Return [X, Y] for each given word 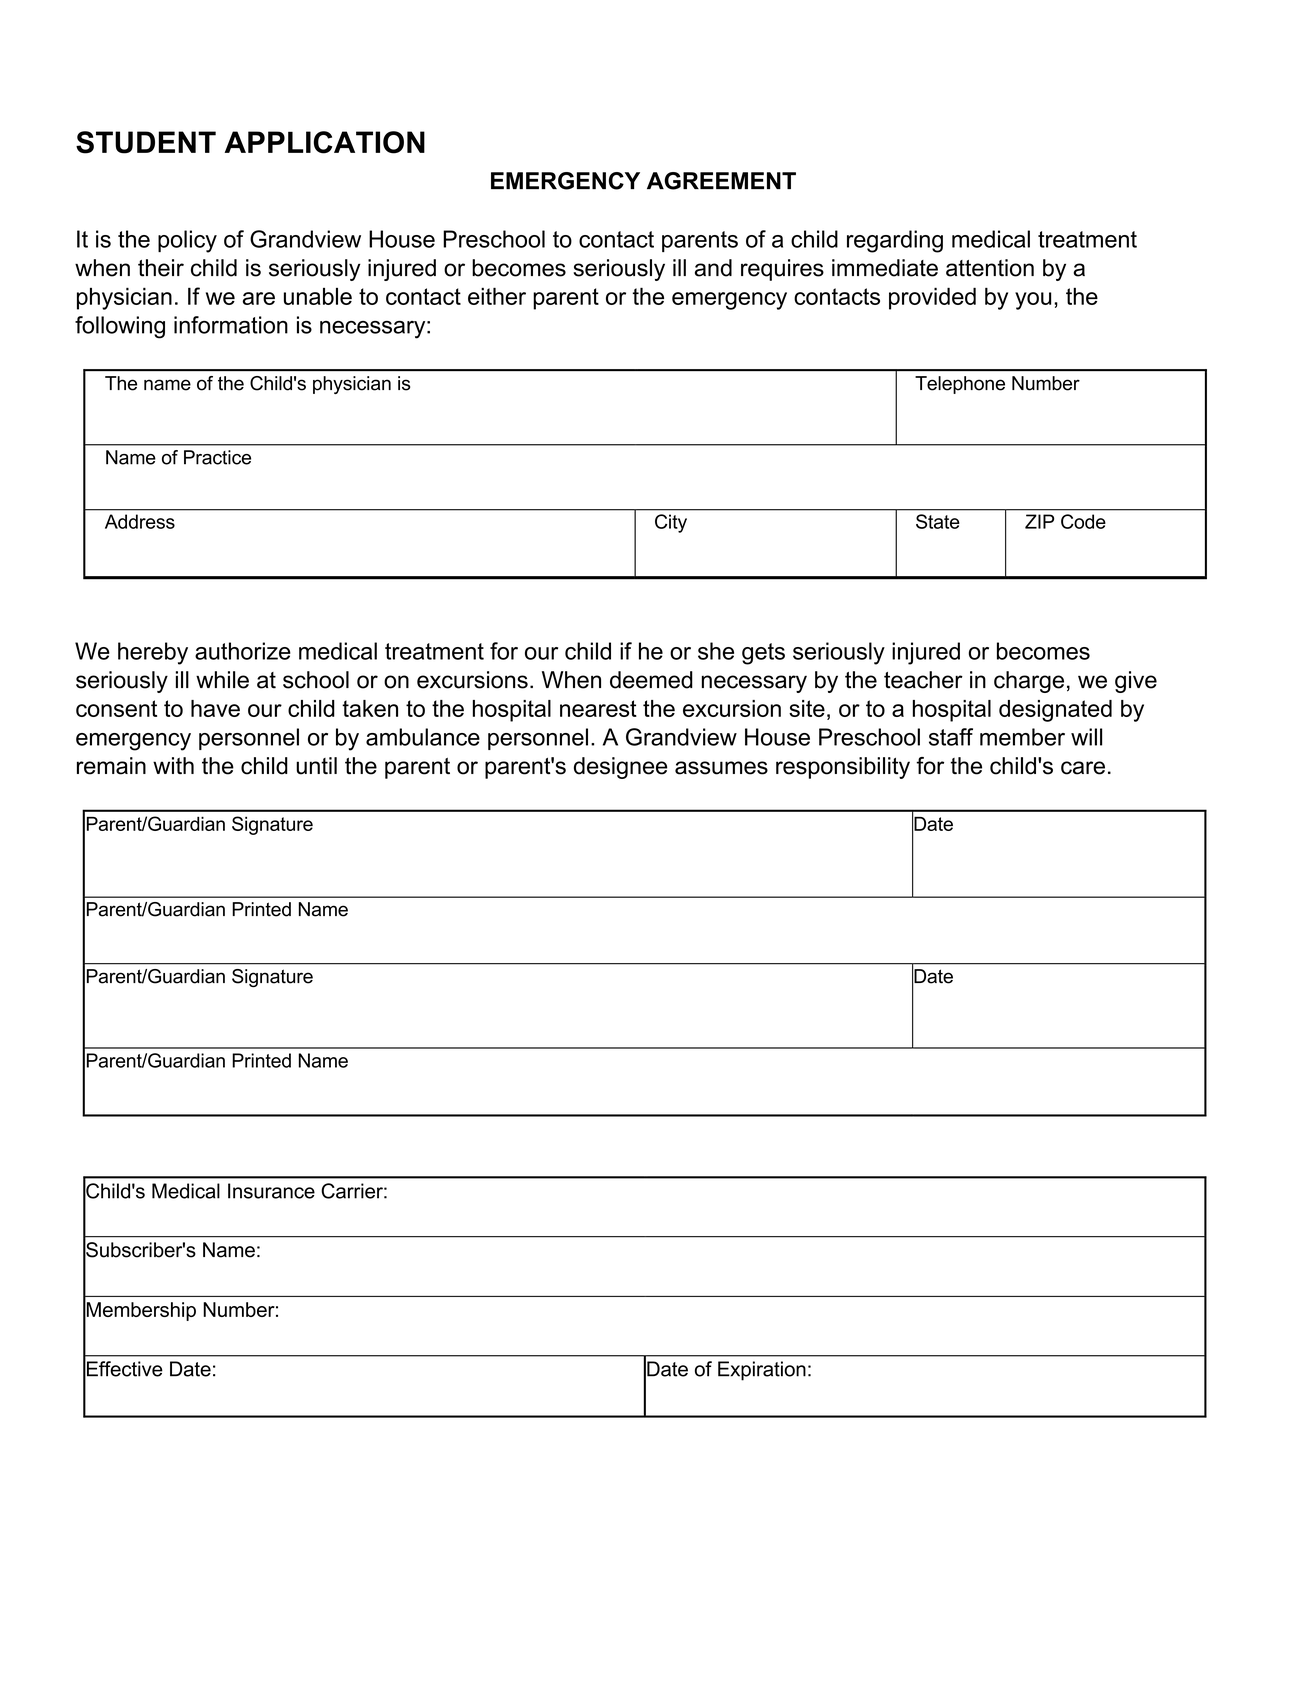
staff [951, 737]
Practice [217, 457]
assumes [721, 768]
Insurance [271, 1191]
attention [990, 268]
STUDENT [146, 142]
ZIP [1039, 521]
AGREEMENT [721, 181]
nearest [598, 708]
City [671, 523]
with [173, 765]
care [1083, 768]
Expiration [762, 1371]
